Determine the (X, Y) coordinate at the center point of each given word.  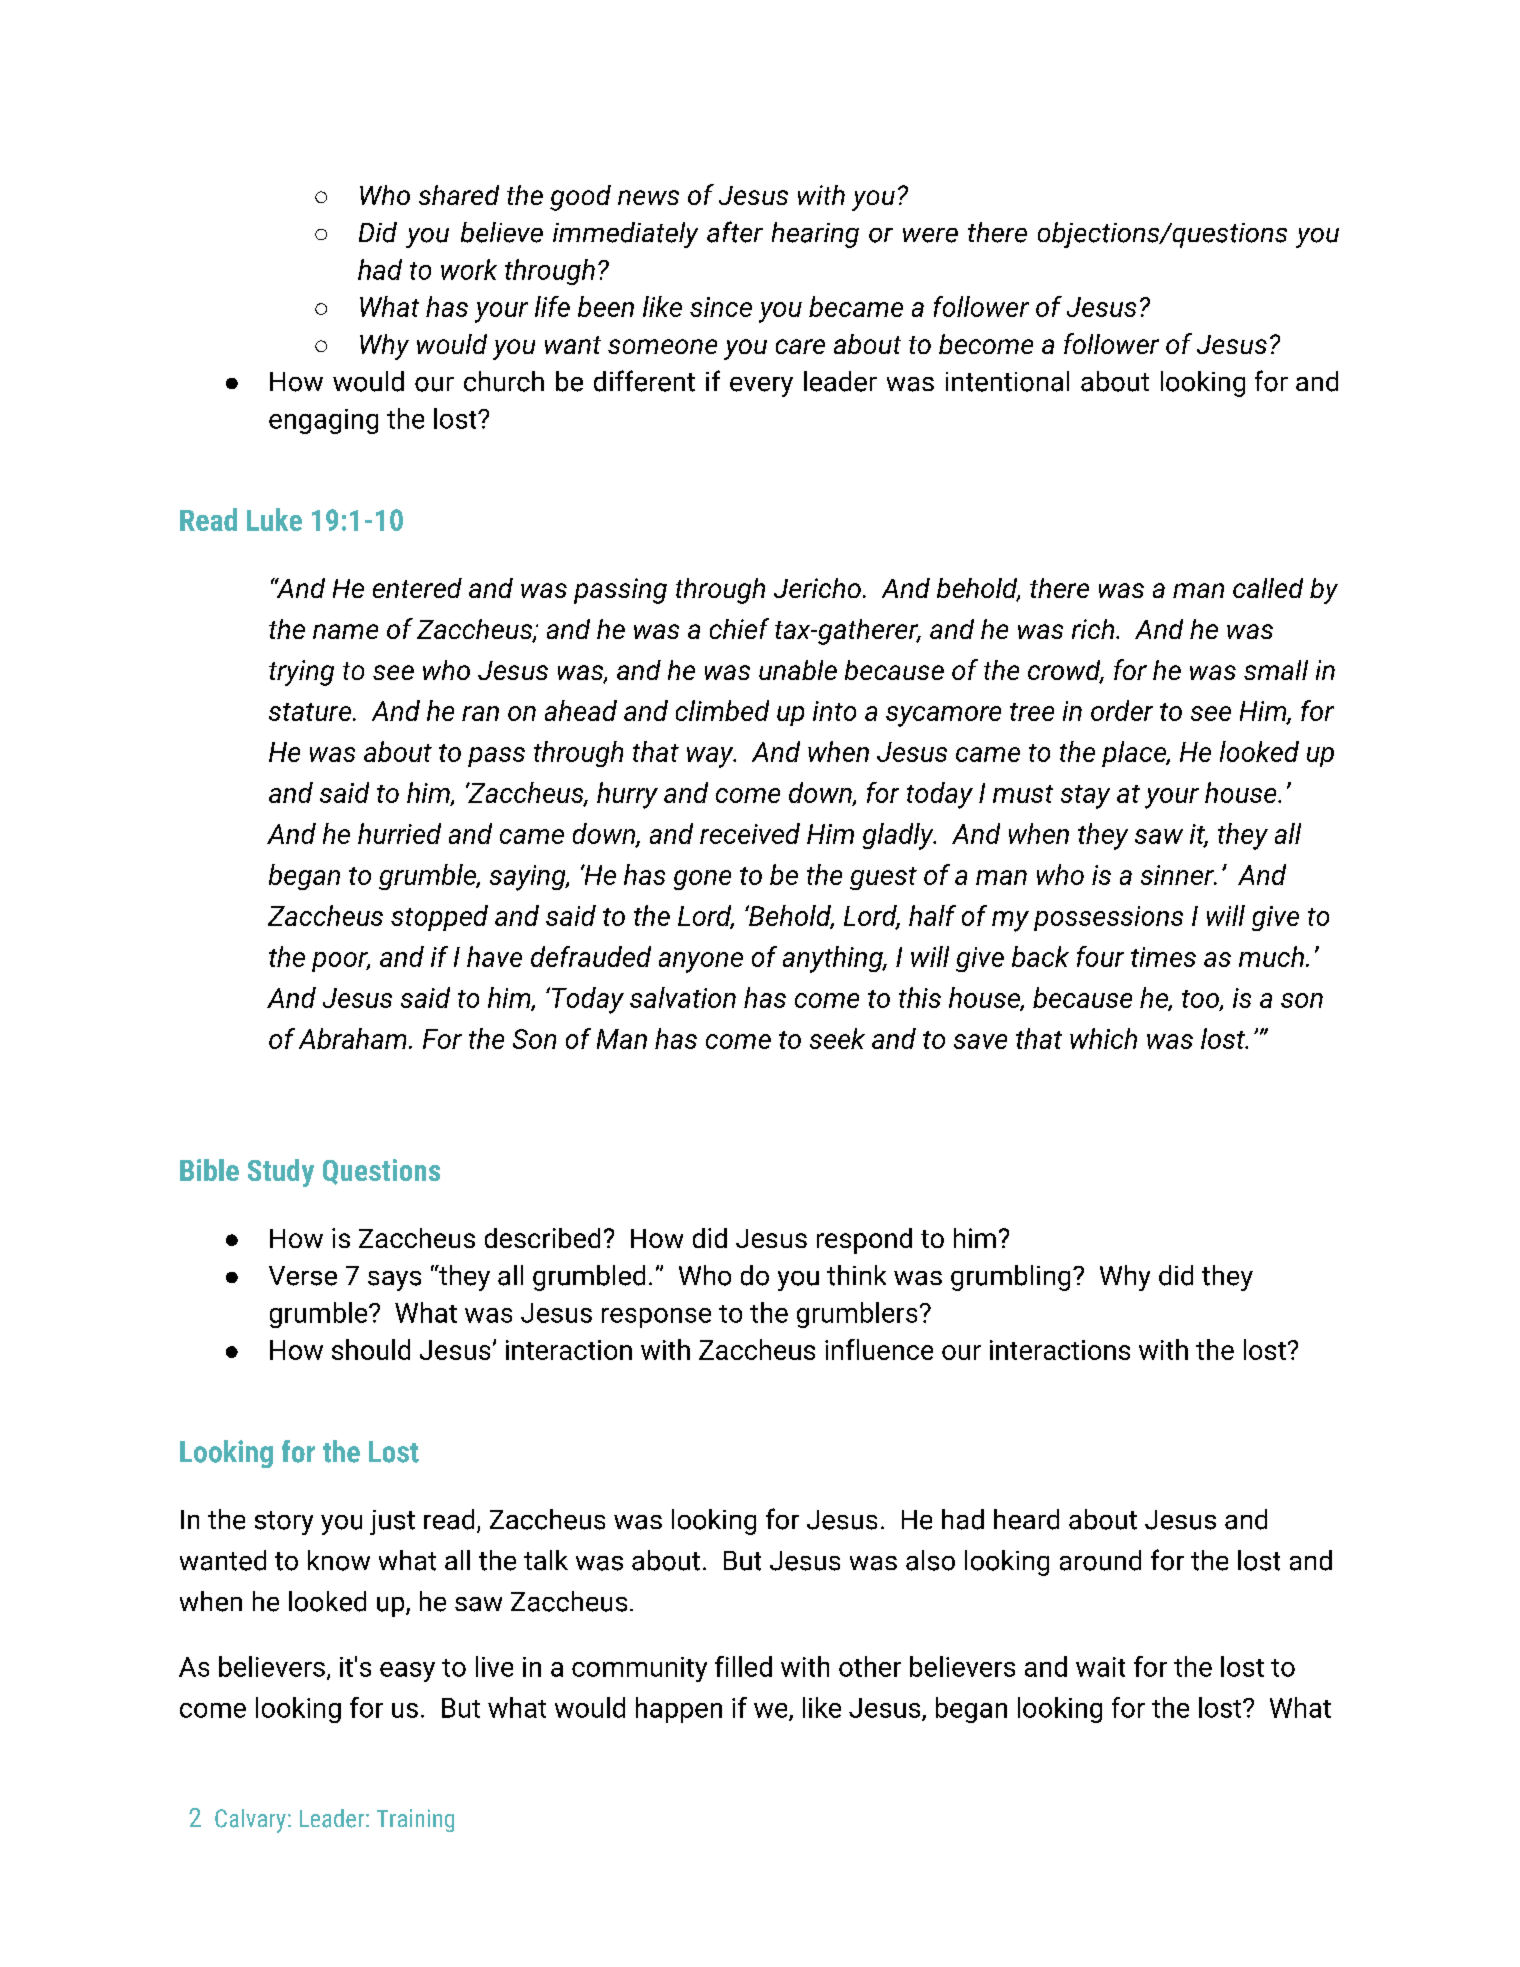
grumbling (1010, 1278)
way (711, 757)
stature (311, 712)
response (656, 1318)
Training (415, 1820)
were (930, 235)
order (1122, 710)
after (735, 232)
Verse (303, 1276)
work (469, 269)
